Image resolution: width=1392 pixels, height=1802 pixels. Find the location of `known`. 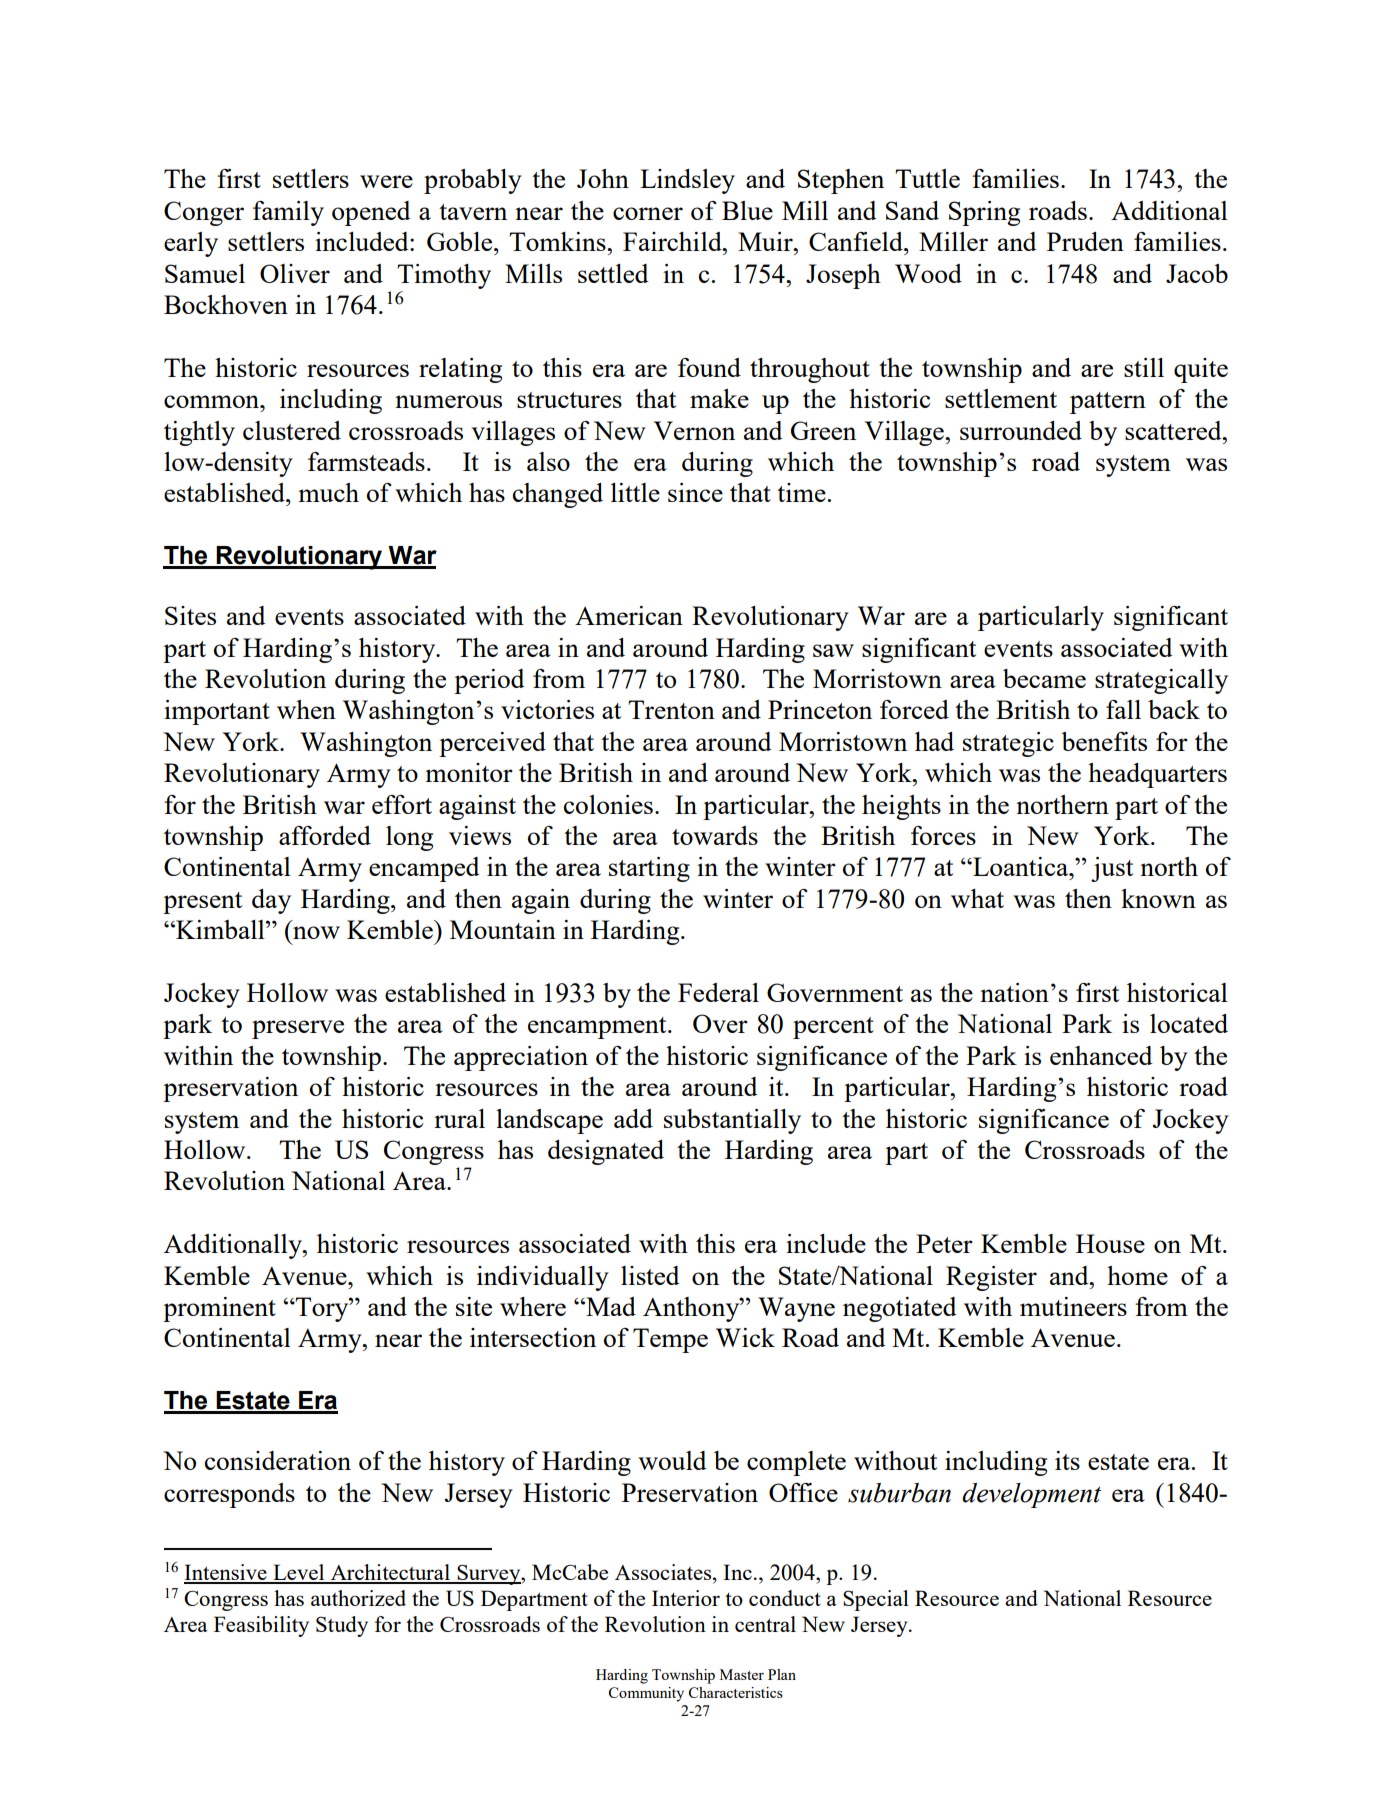

known is located at coordinates (1158, 898).
